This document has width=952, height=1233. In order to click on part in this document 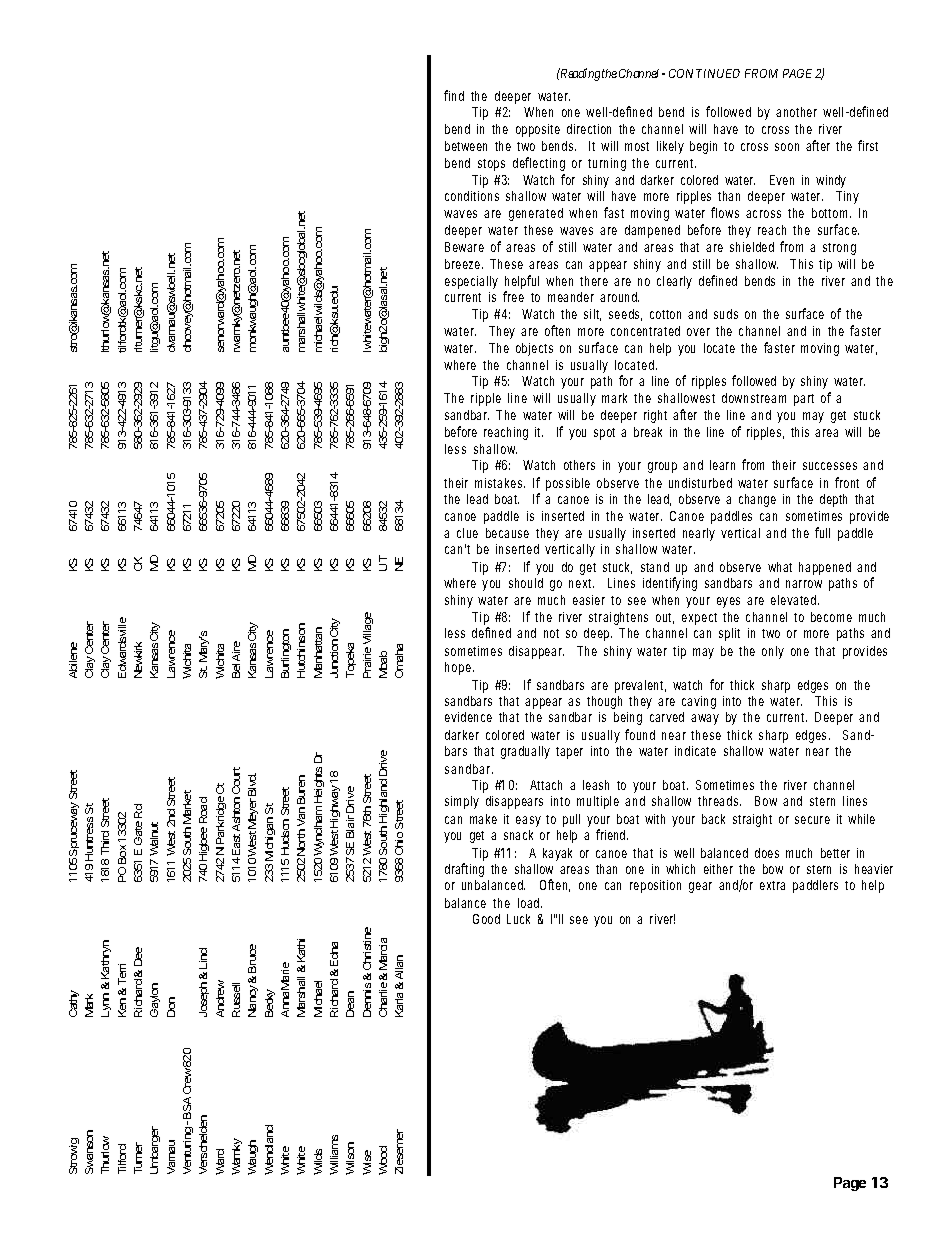, I will do `click(804, 400)`.
